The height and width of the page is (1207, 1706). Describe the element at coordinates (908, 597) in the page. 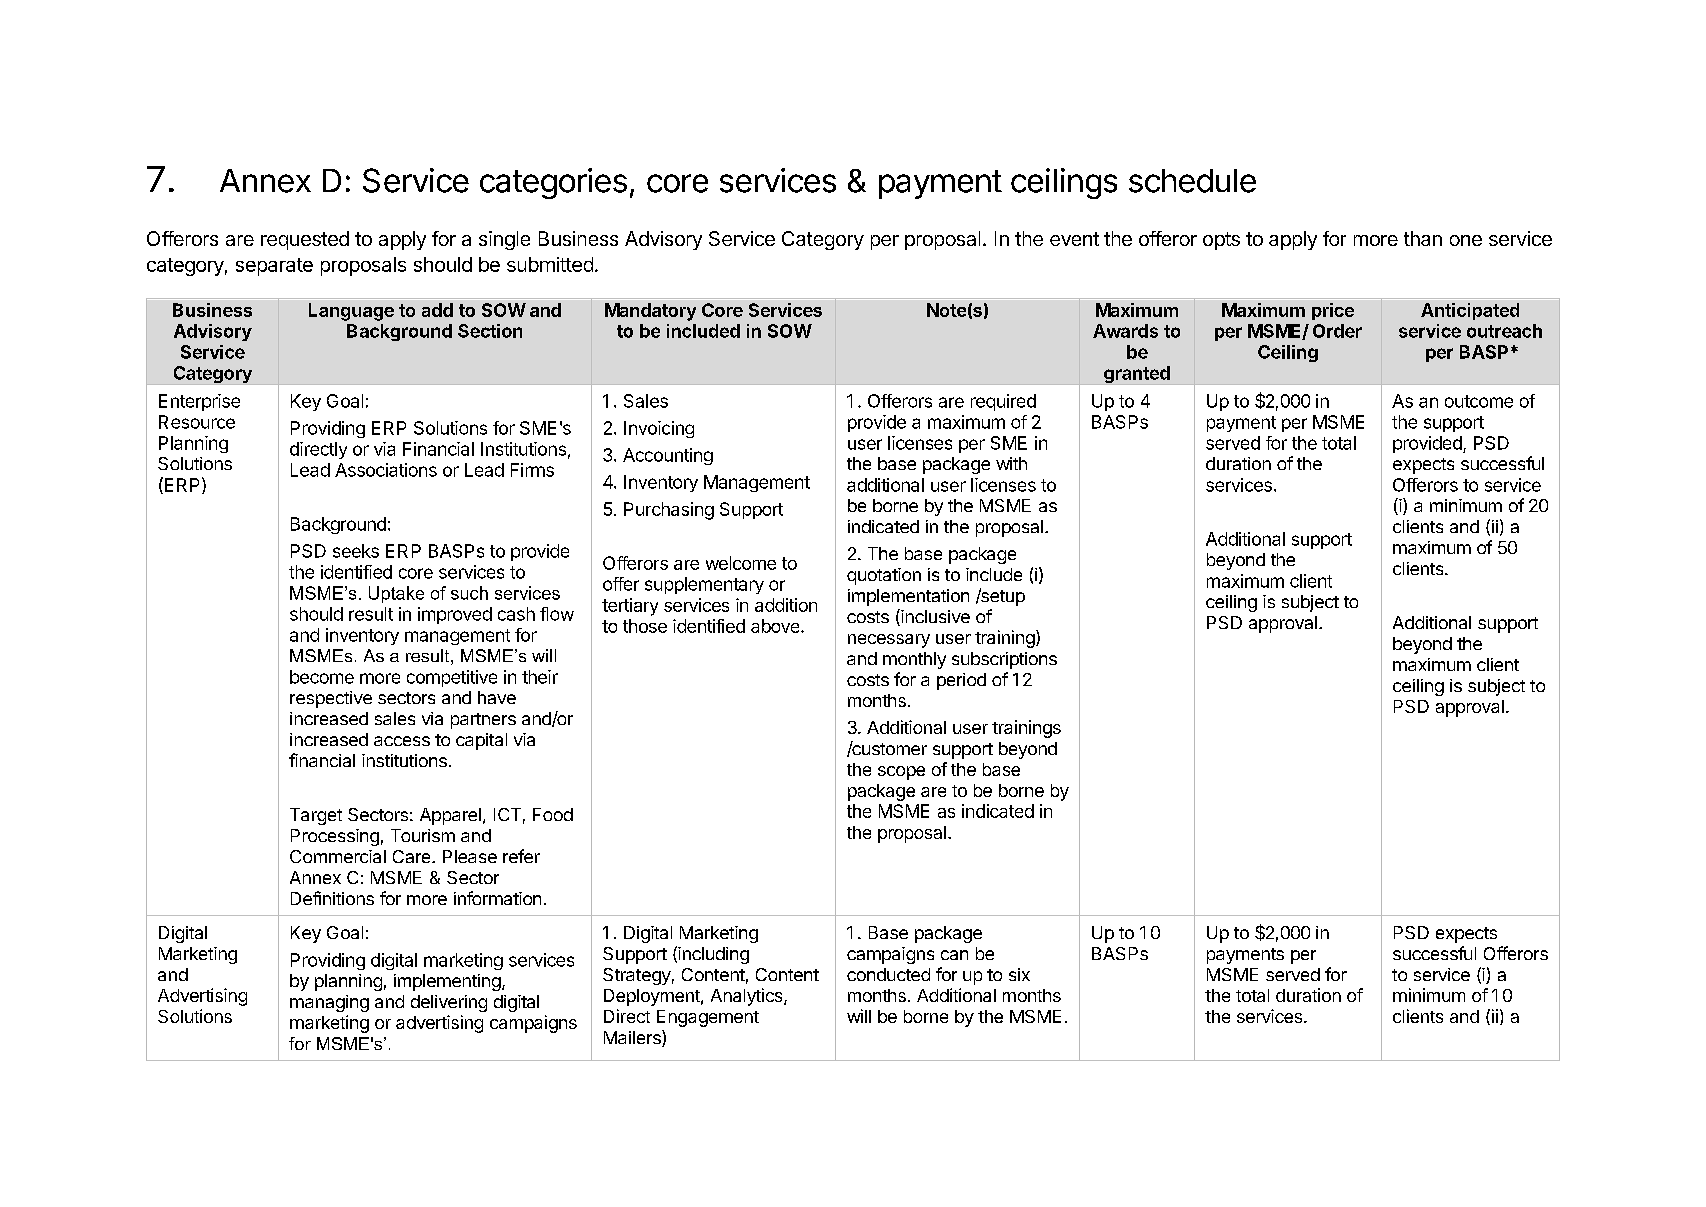

I see `implementation` at that location.
